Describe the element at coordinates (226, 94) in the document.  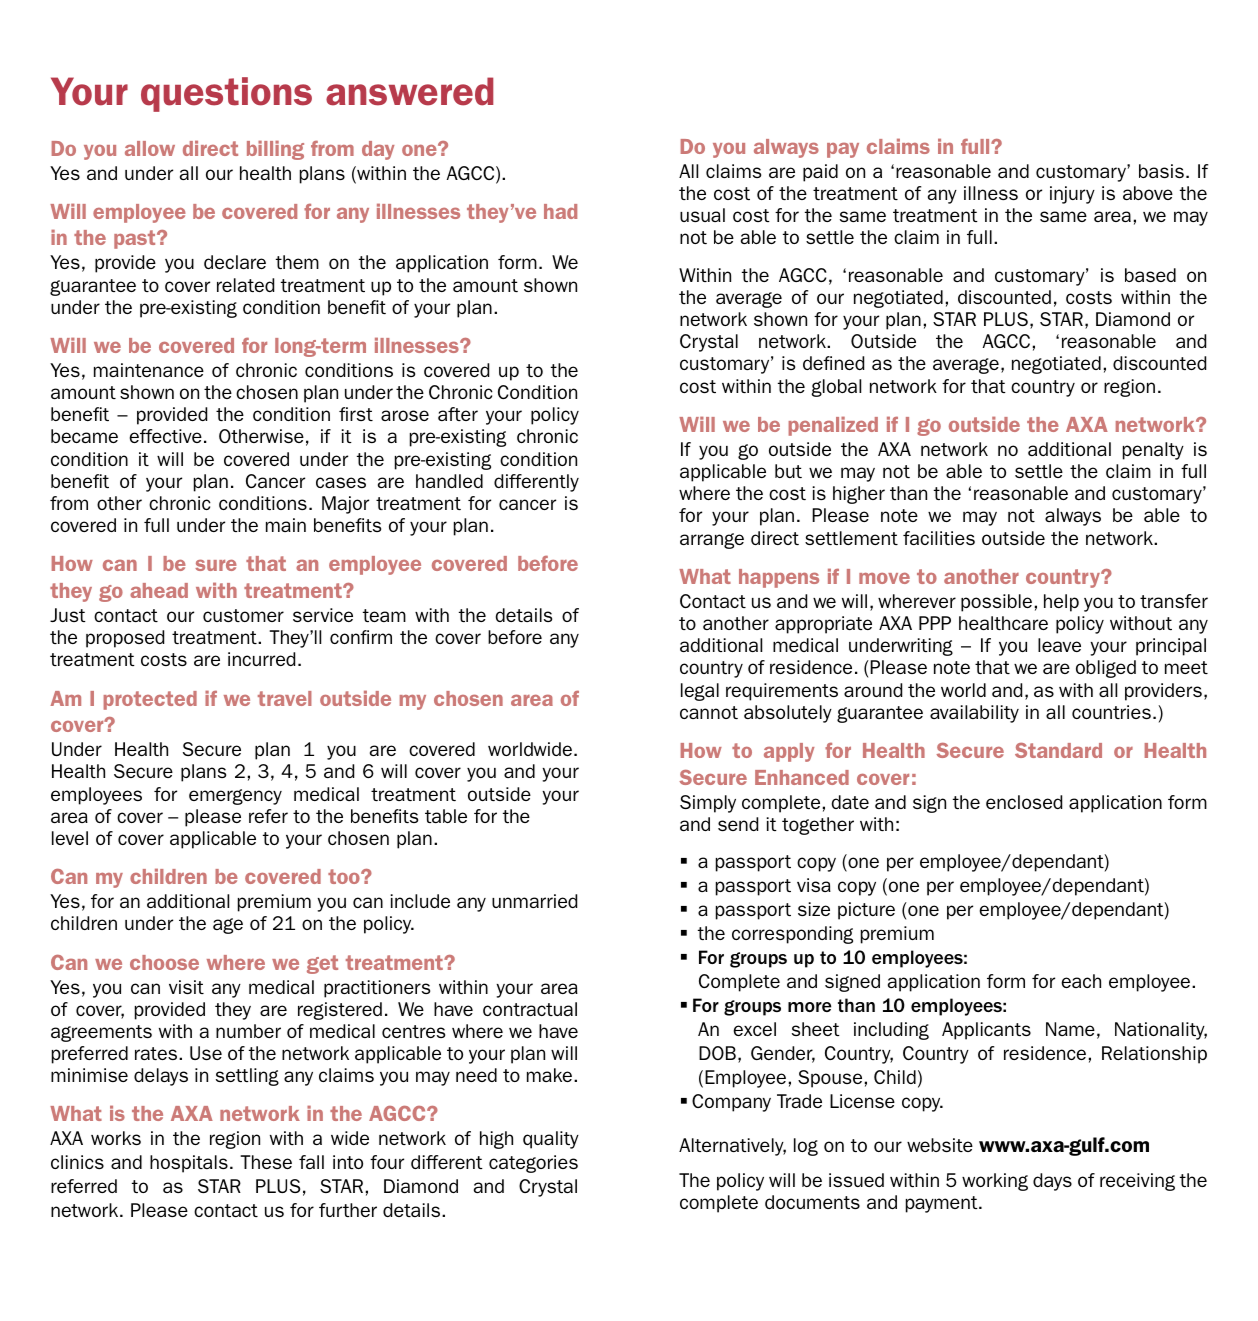
I see `questions` at that location.
